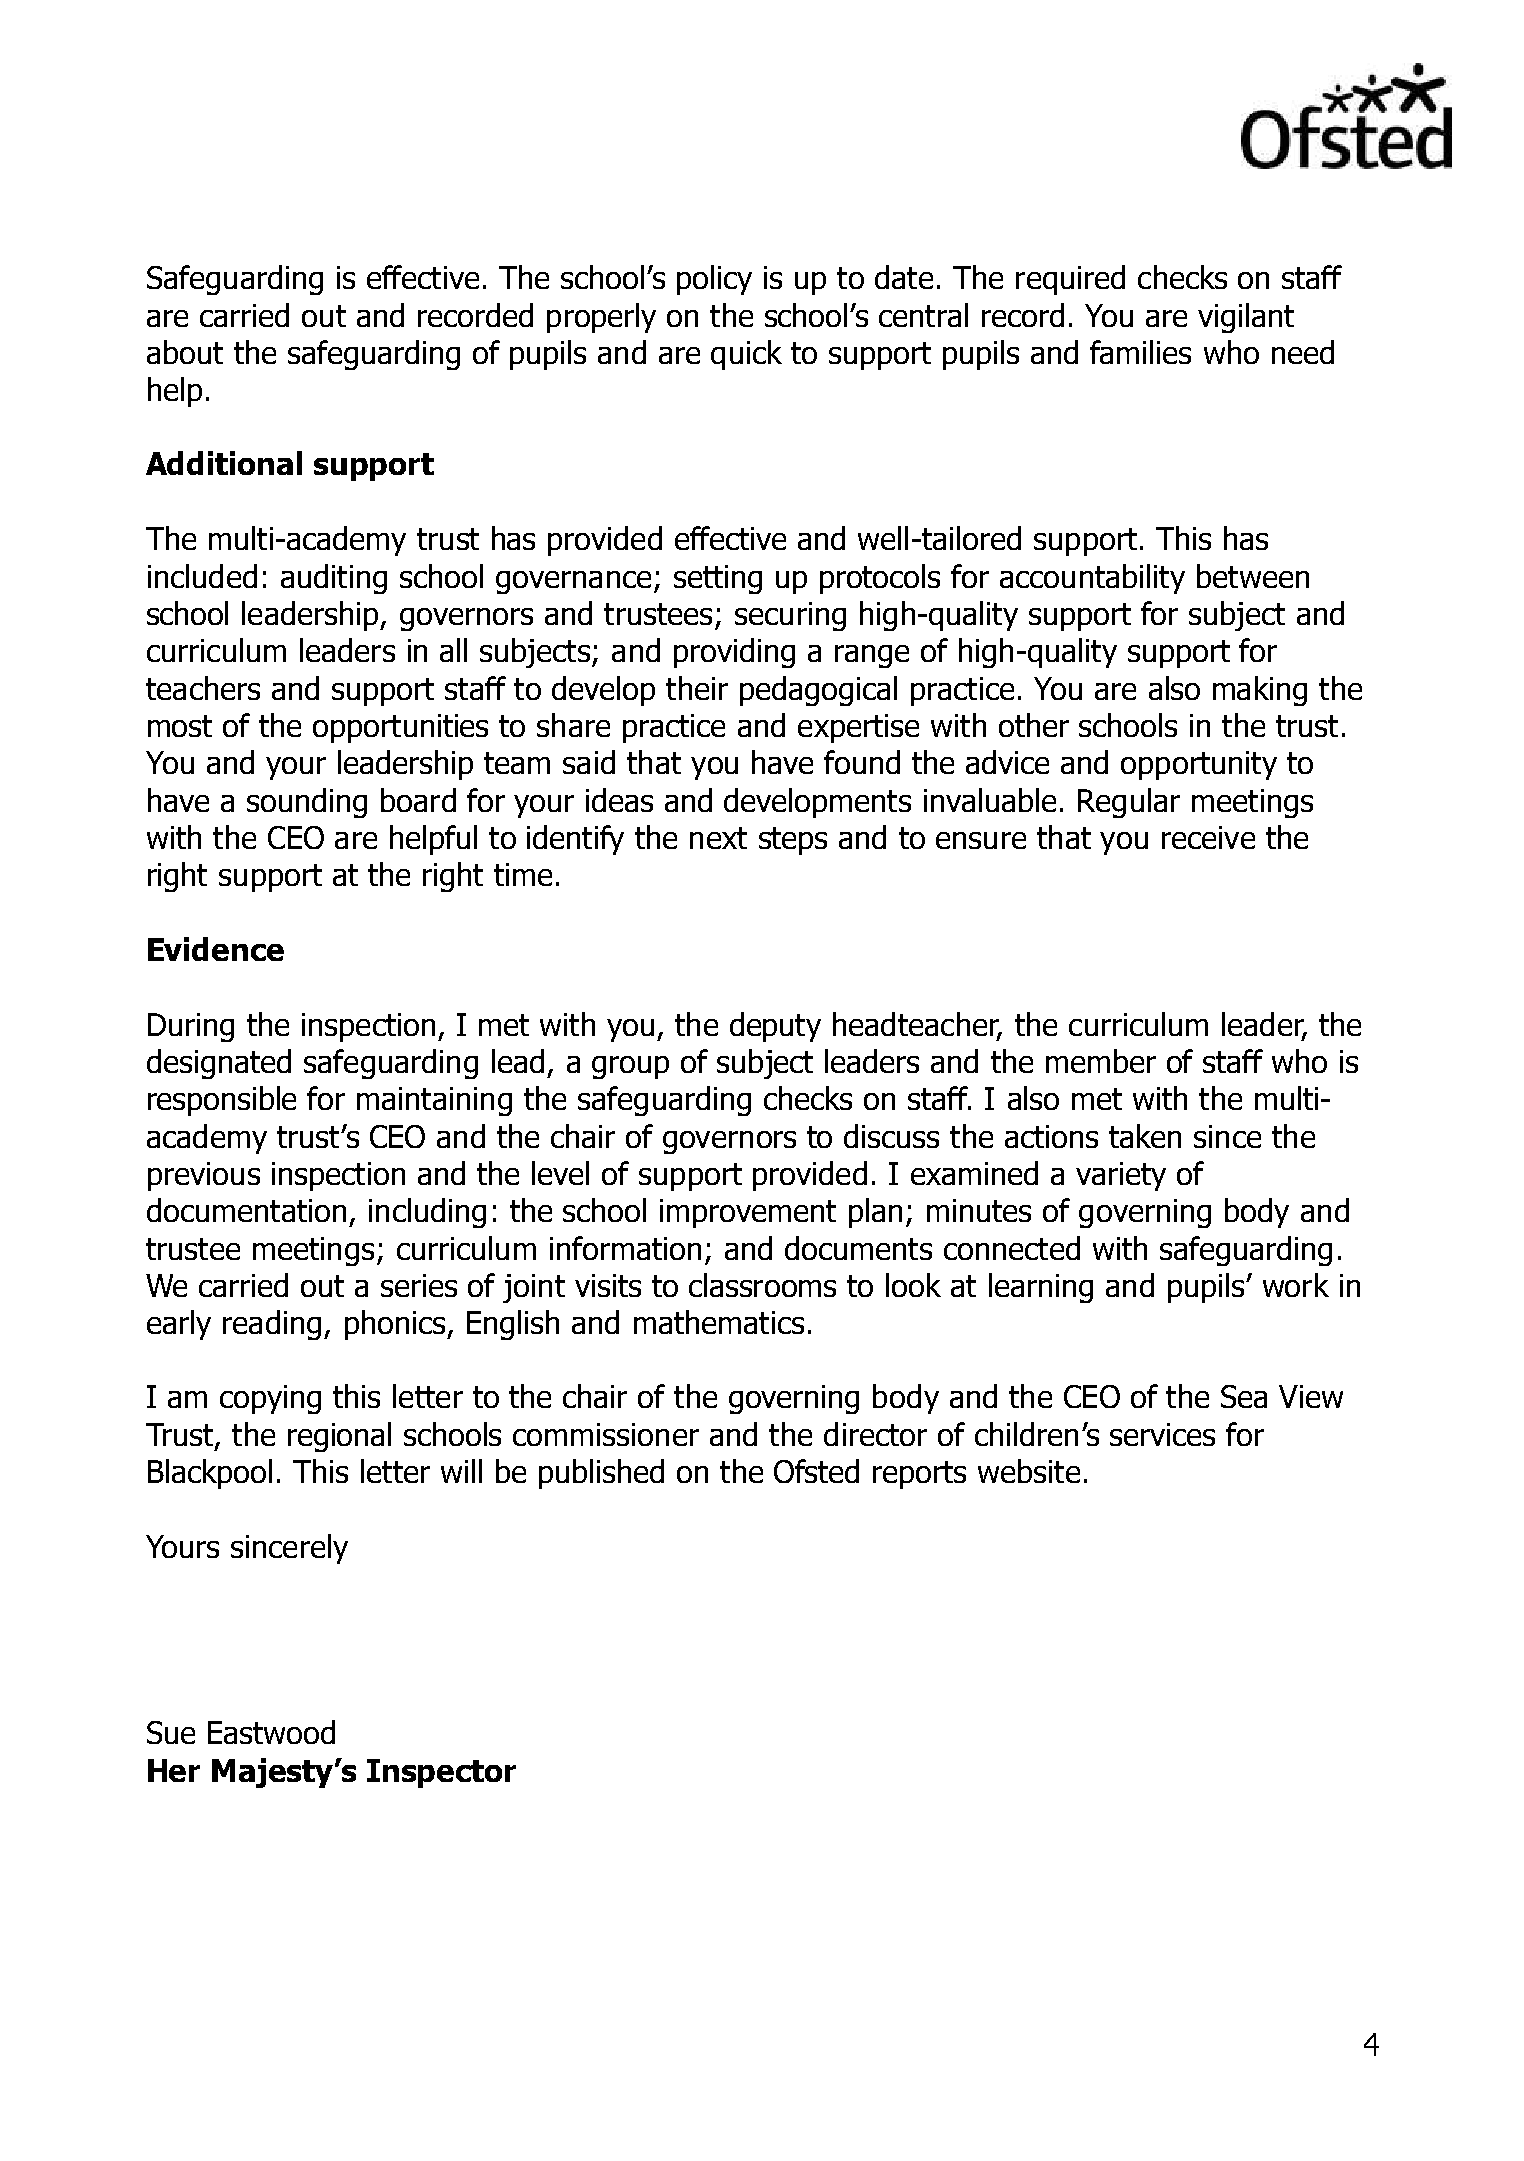 The width and height of the image is (1524, 2161). I want to click on setting, so click(718, 579).
